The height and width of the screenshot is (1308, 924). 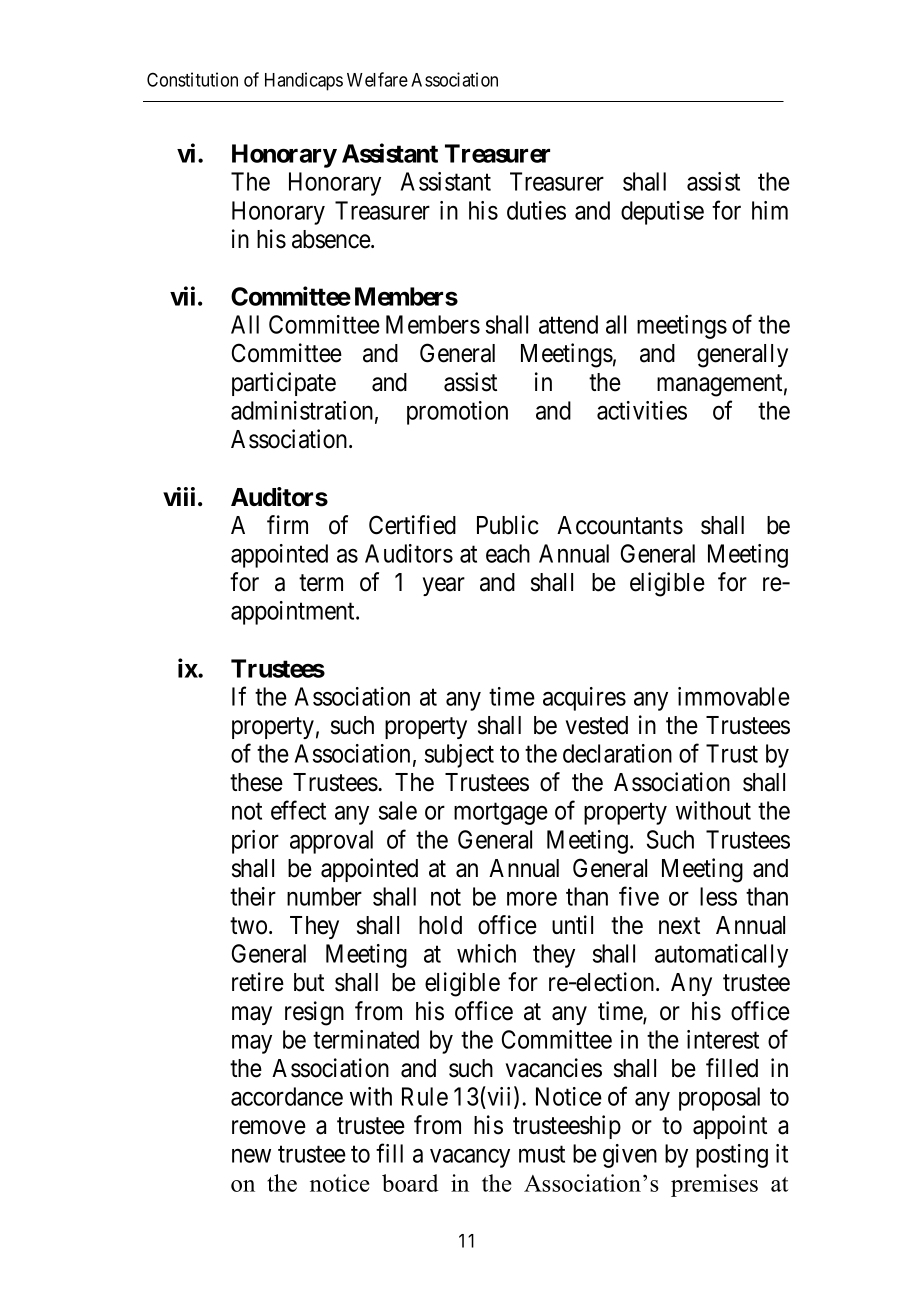 What do you see at coordinates (251, 1156) in the screenshot?
I see `new` at bounding box center [251, 1156].
